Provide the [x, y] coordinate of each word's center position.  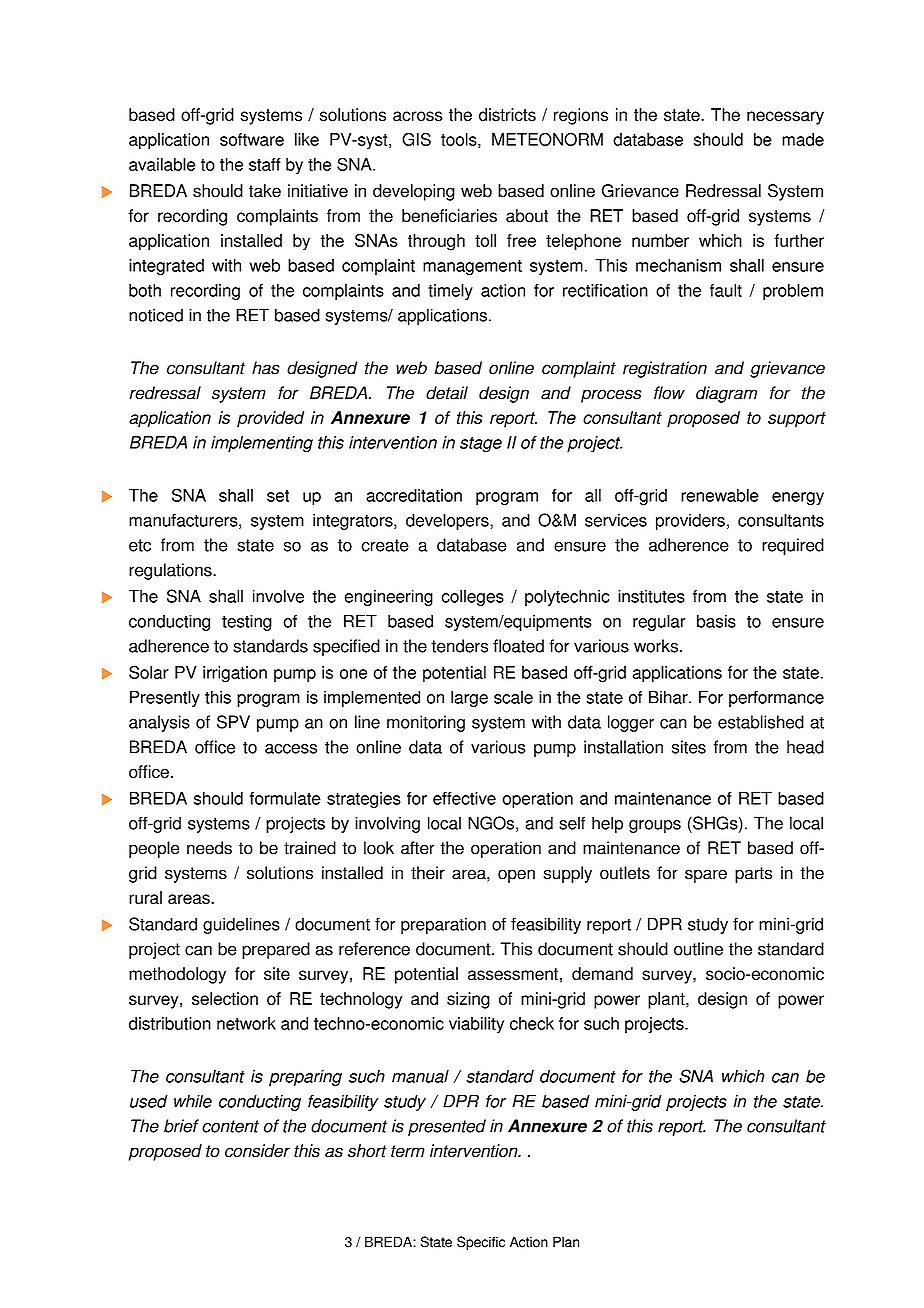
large [469, 698]
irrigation [235, 674]
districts [507, 115]
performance [776, 698]
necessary [785, 118]
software [252, 139]
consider [257, 1151]
